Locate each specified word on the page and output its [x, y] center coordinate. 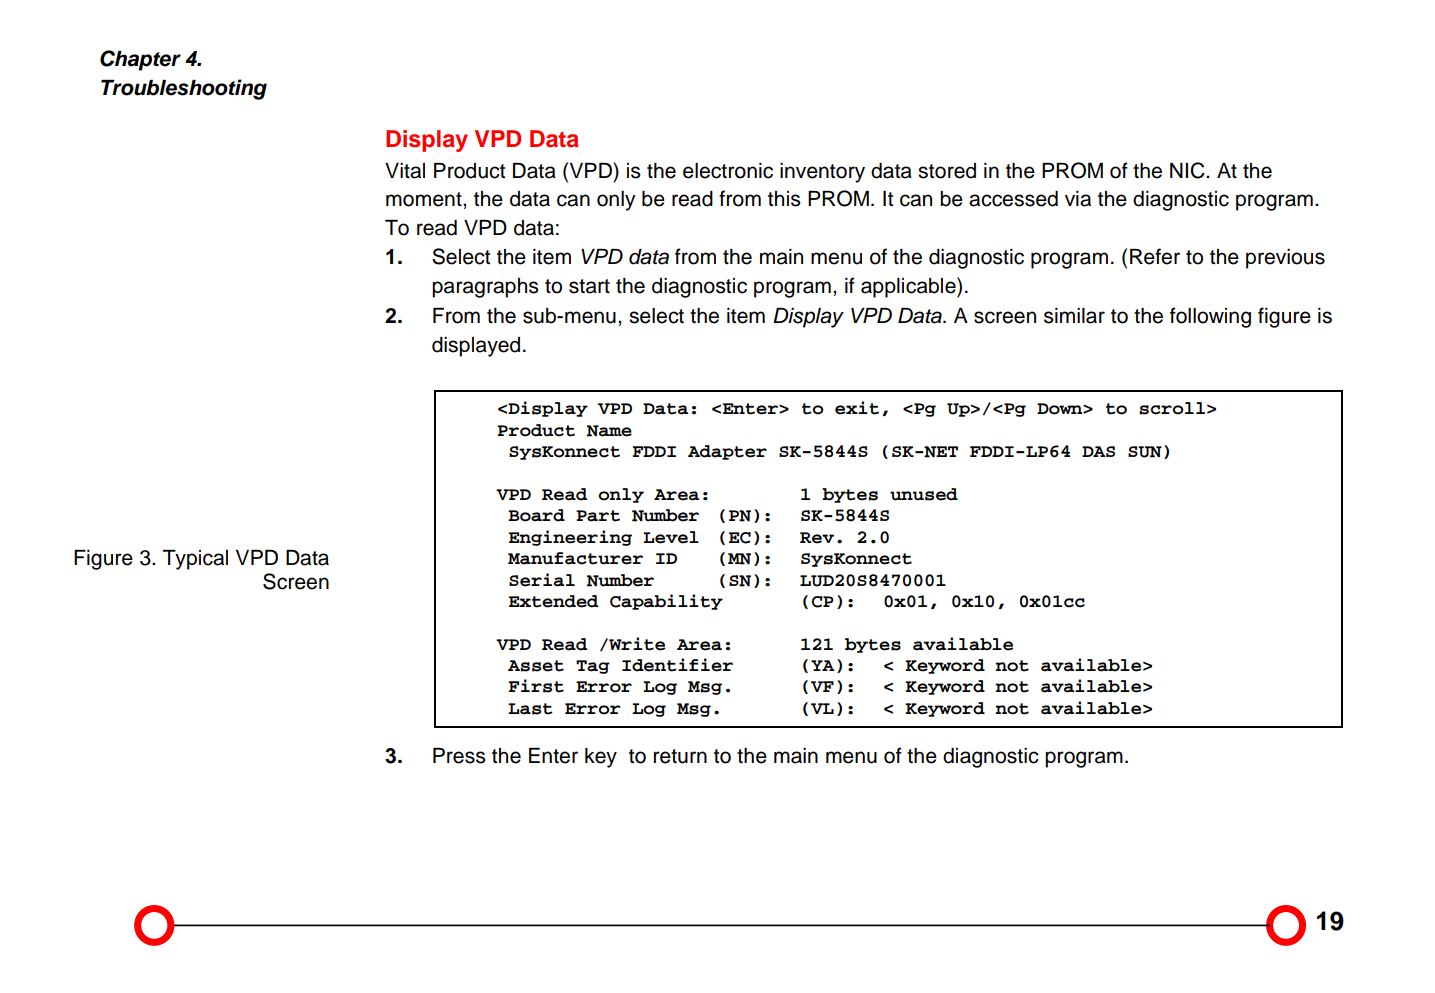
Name [609, 431]
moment [425, 199]
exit [857, 408]
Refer [1155, 256]
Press [459, 756]
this [784, 199]
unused [924, 494]
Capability [666, 602]
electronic [728, 171]
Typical [195, 560]
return [680, 756]
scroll [1172, 408]
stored [947, 171]
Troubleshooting [184, 89]
